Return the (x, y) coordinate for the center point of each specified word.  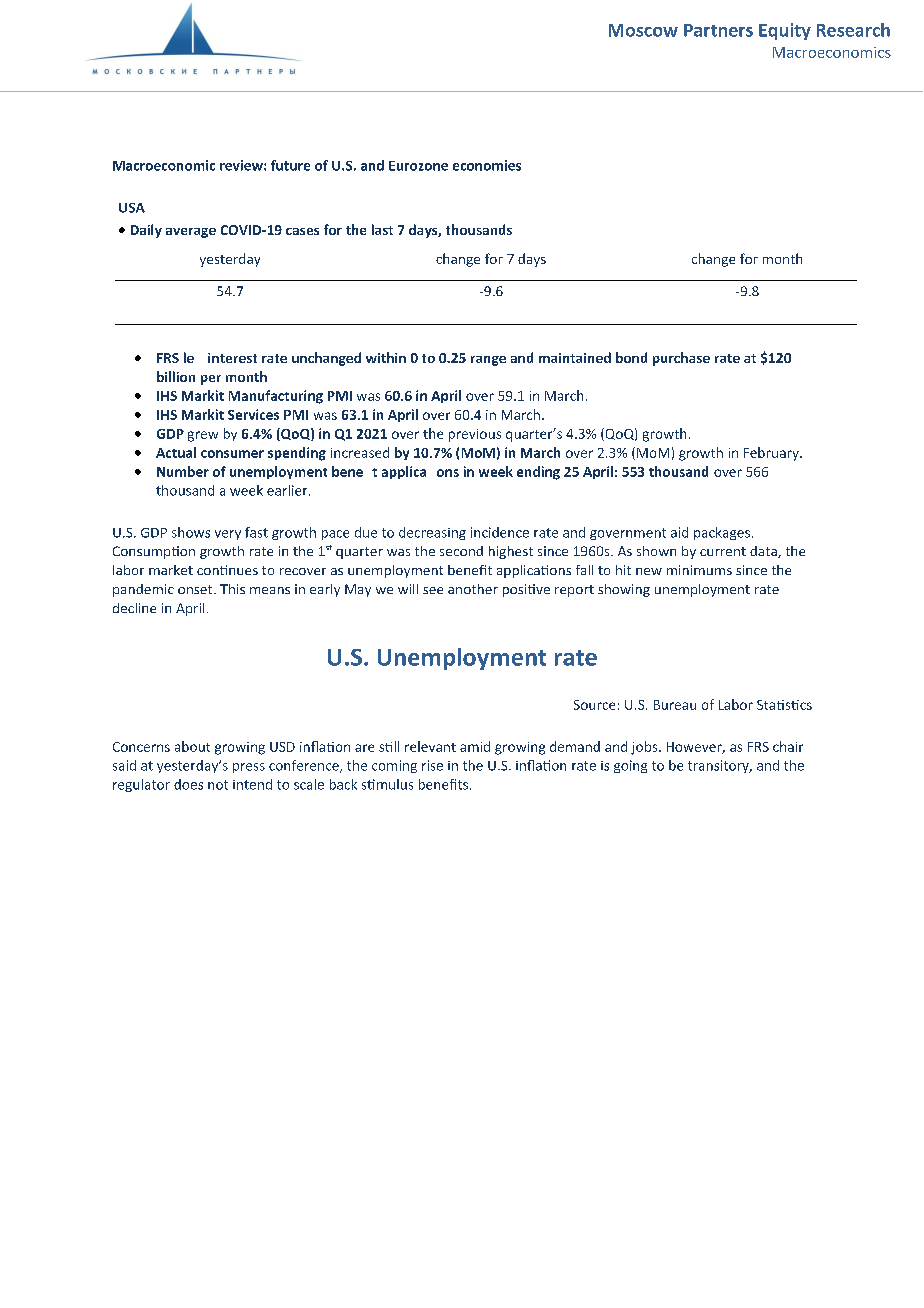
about (192, 746)
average (191, 233)
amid (475, 746)
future (290, 165)
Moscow (643, 30)
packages (722, 533)
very (228, 535)
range (488, 361)
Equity (785, 31)
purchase (681, 359)
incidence (500, 532)
